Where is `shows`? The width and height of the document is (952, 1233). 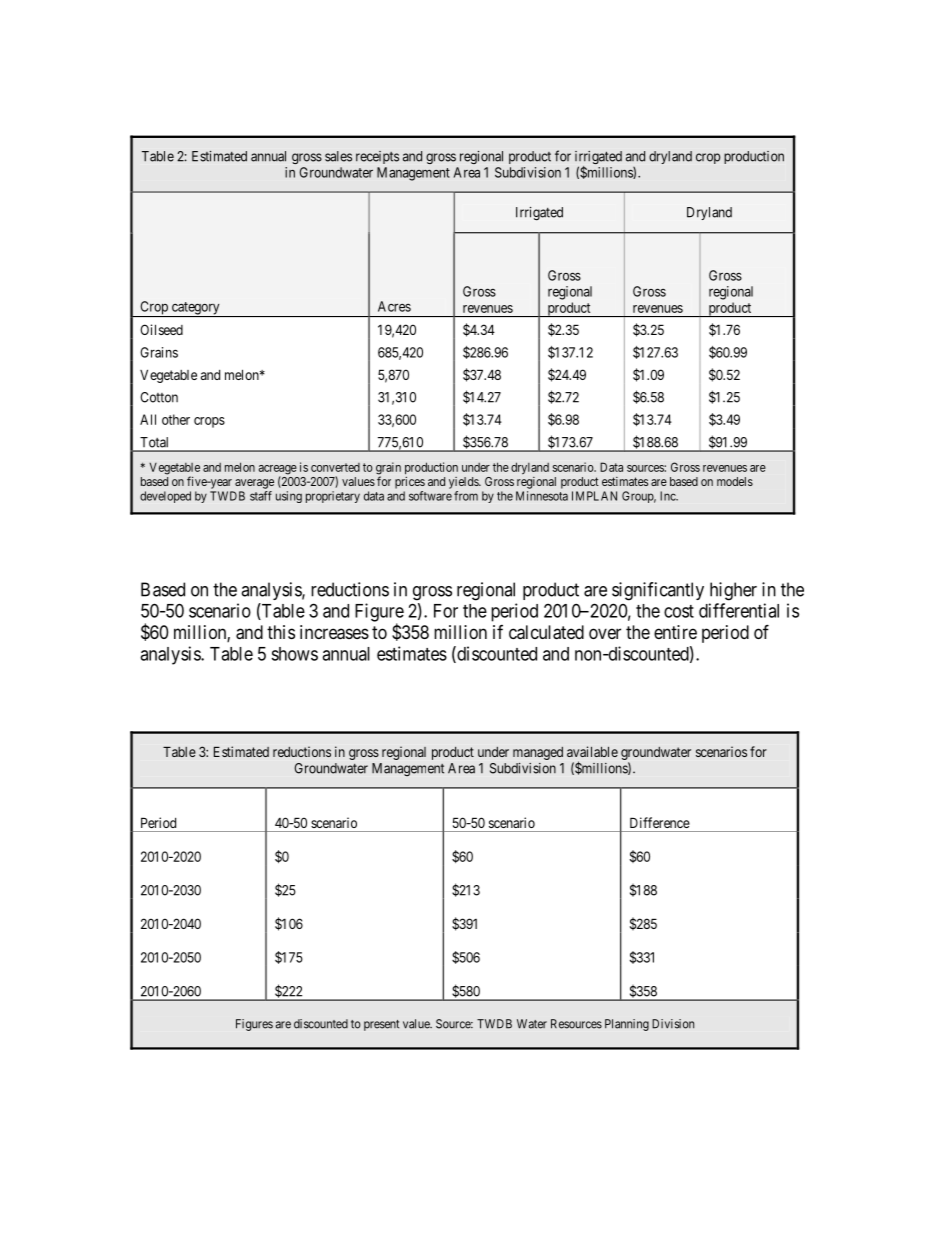 shows is located at coordinates (294, 654).
